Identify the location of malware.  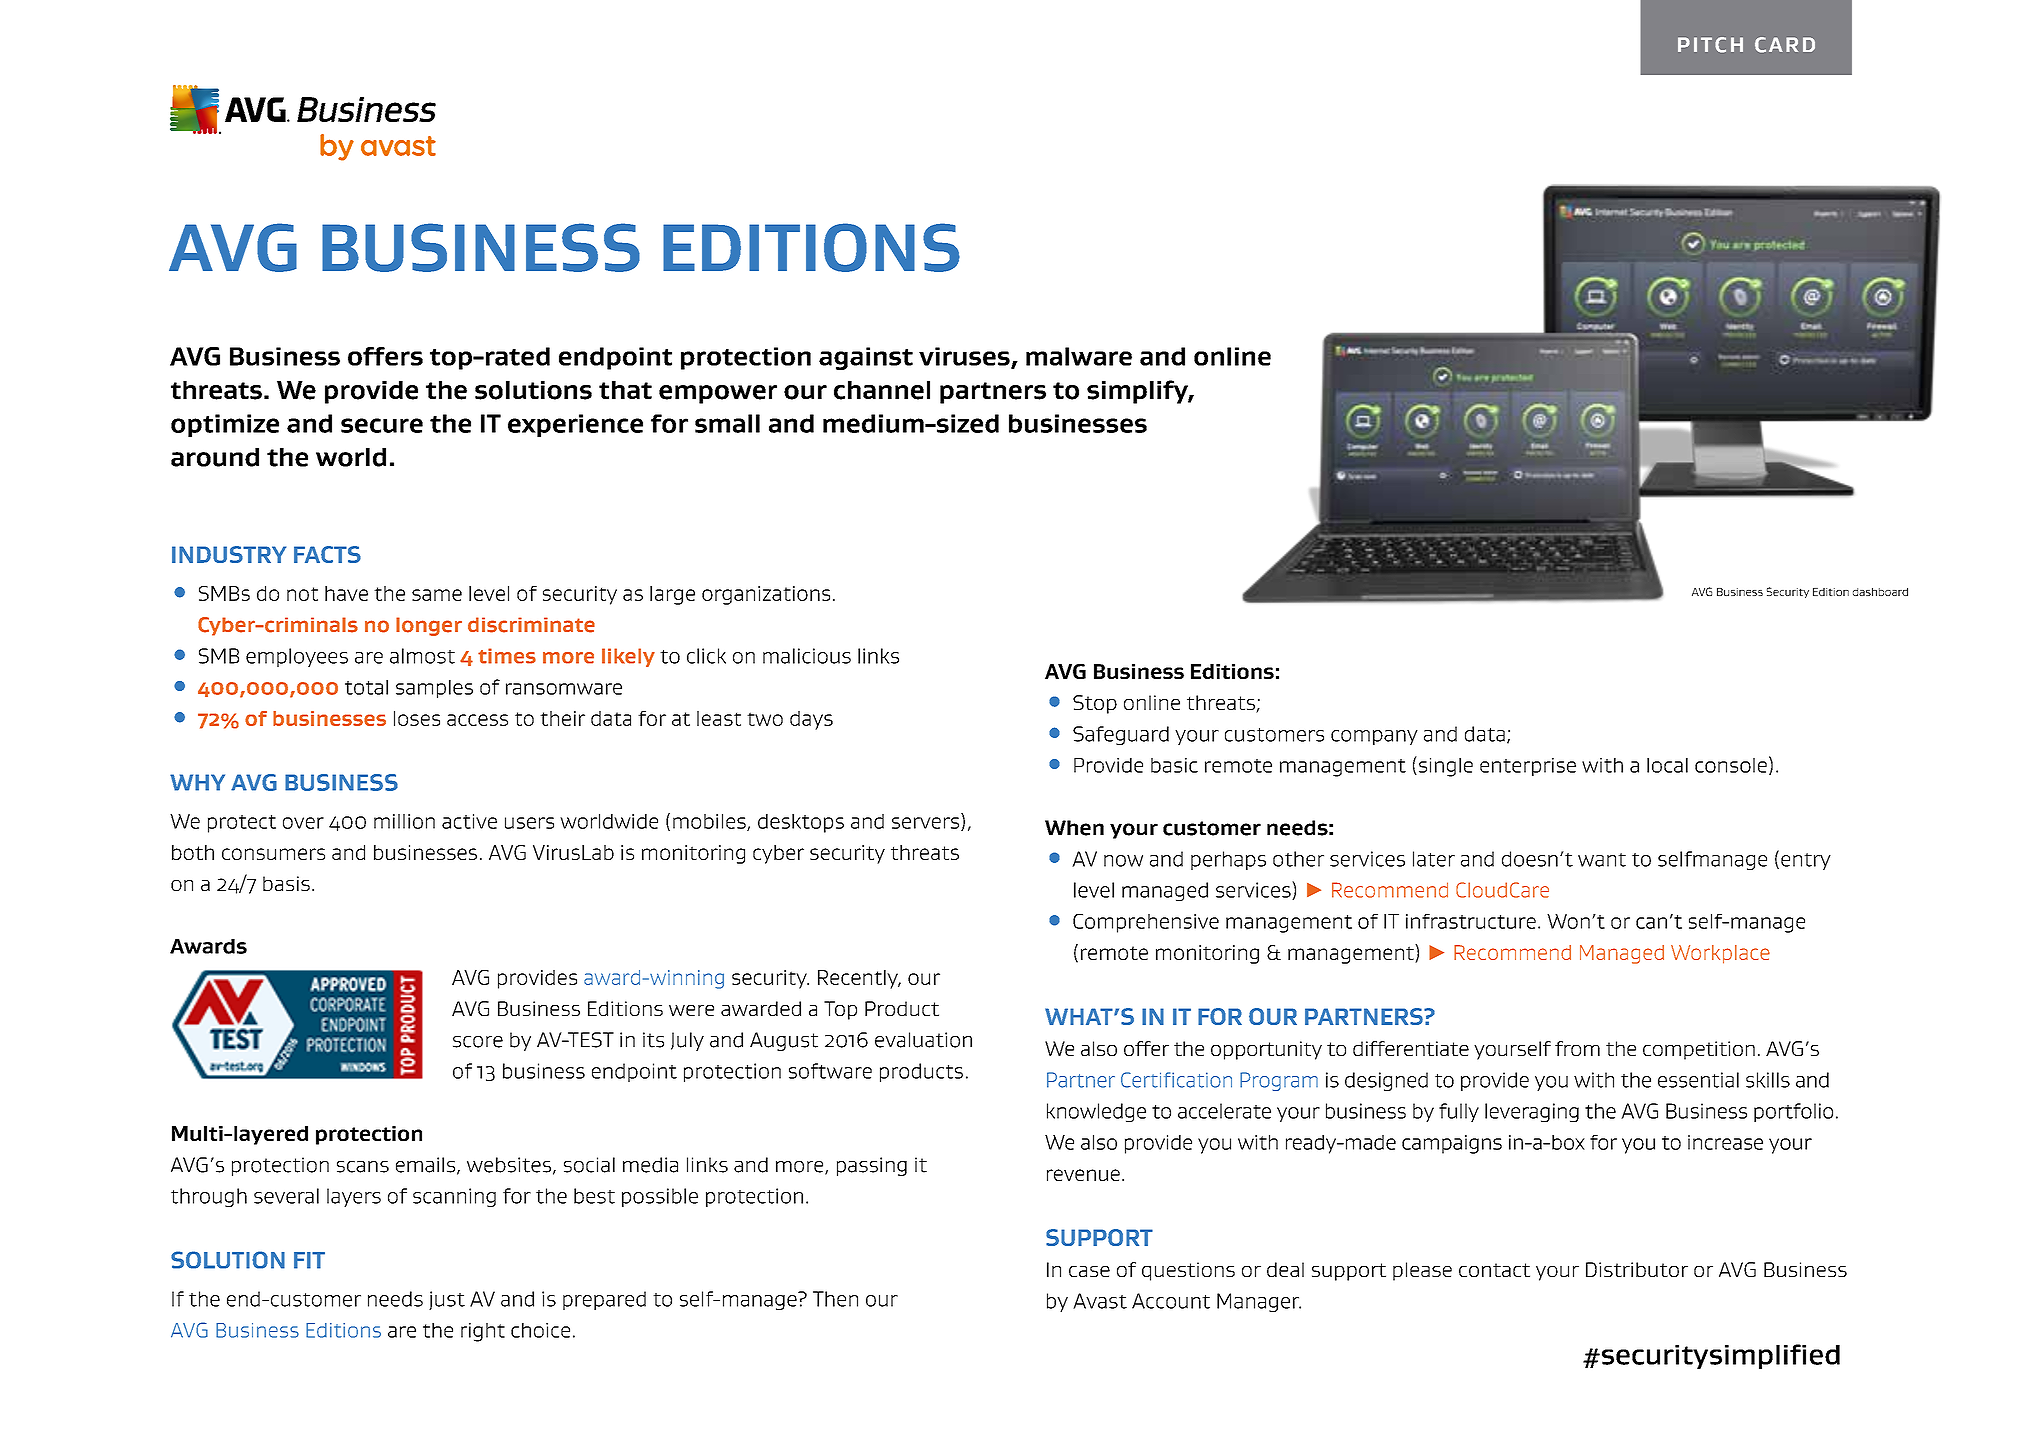
(1079, 356).
